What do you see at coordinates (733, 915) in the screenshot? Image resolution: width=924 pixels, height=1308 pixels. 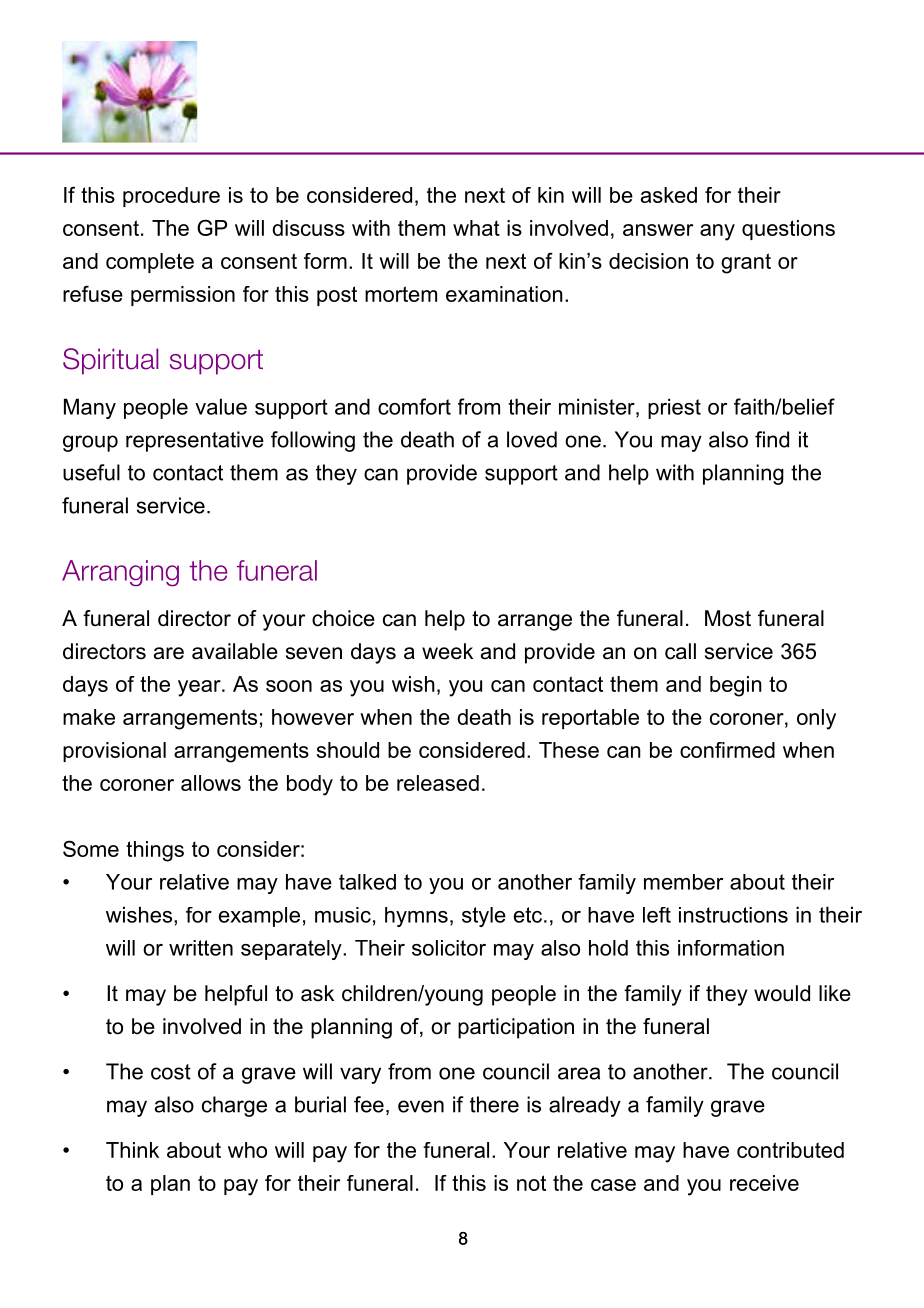 I see `instructions` at bounding box center [733, 915].
